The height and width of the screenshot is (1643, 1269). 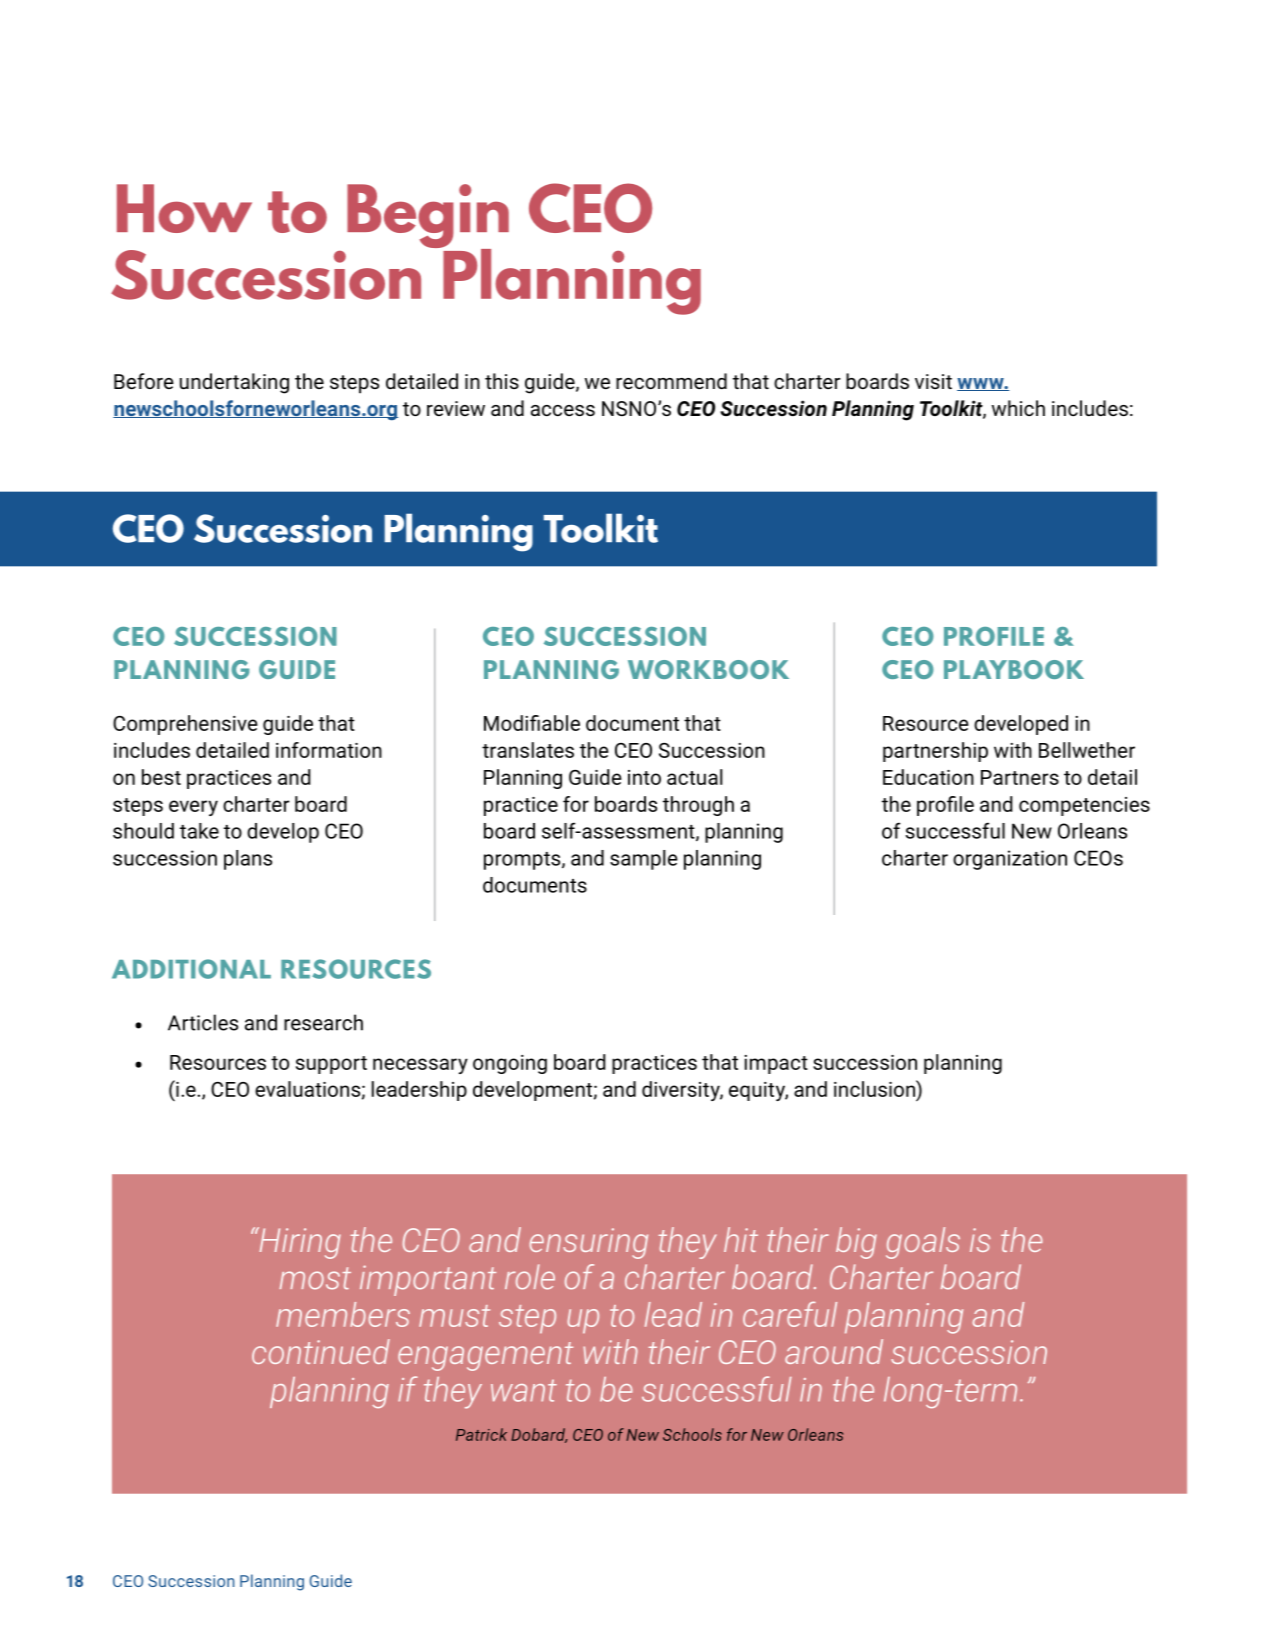 What do you see at coordinates (321, 1351) in the screenshot?
I see `continued` at bounding box center [321, 1351].
